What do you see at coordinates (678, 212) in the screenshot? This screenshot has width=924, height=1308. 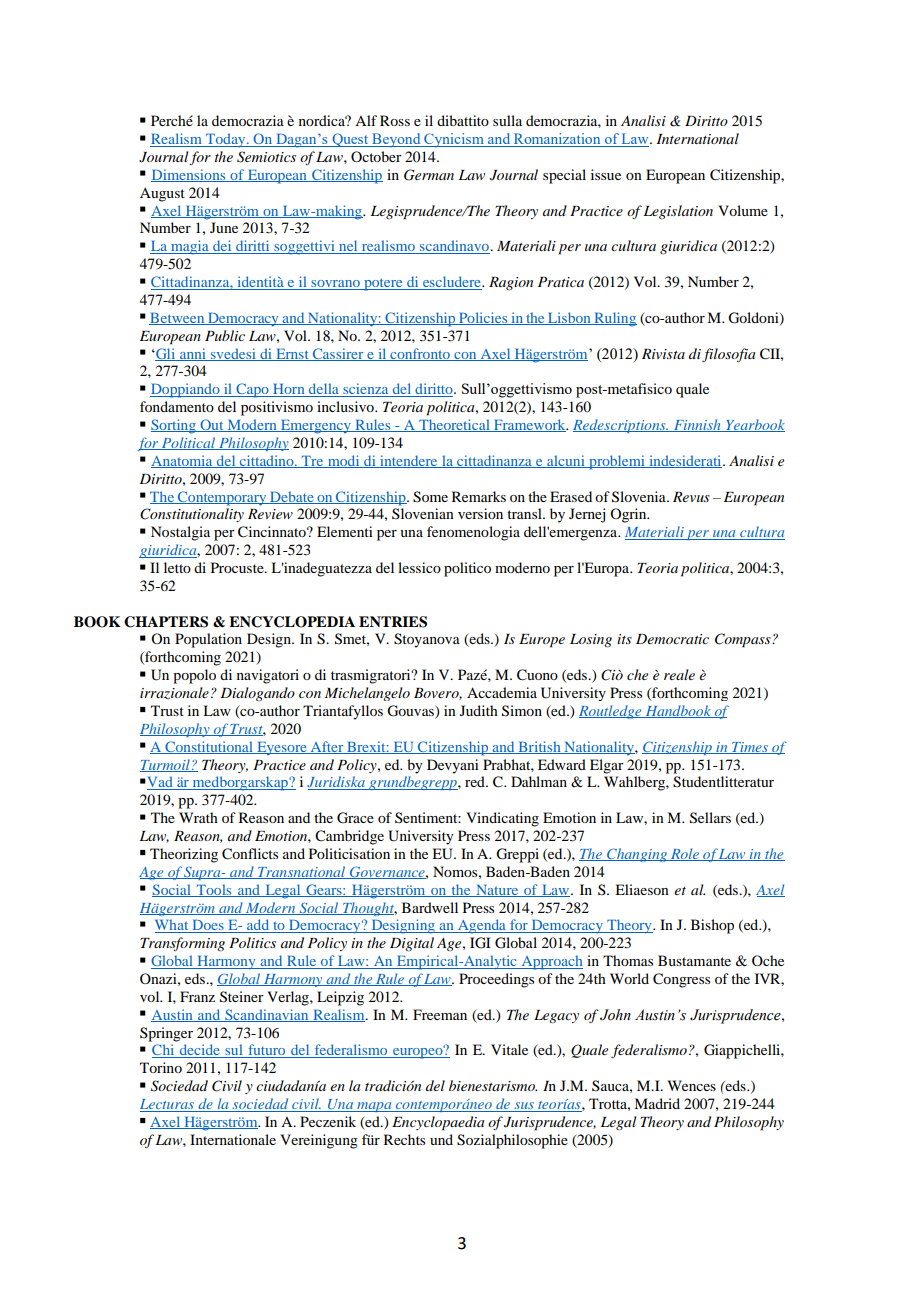 I see `Legislation` at bounding box center [678, 212].
